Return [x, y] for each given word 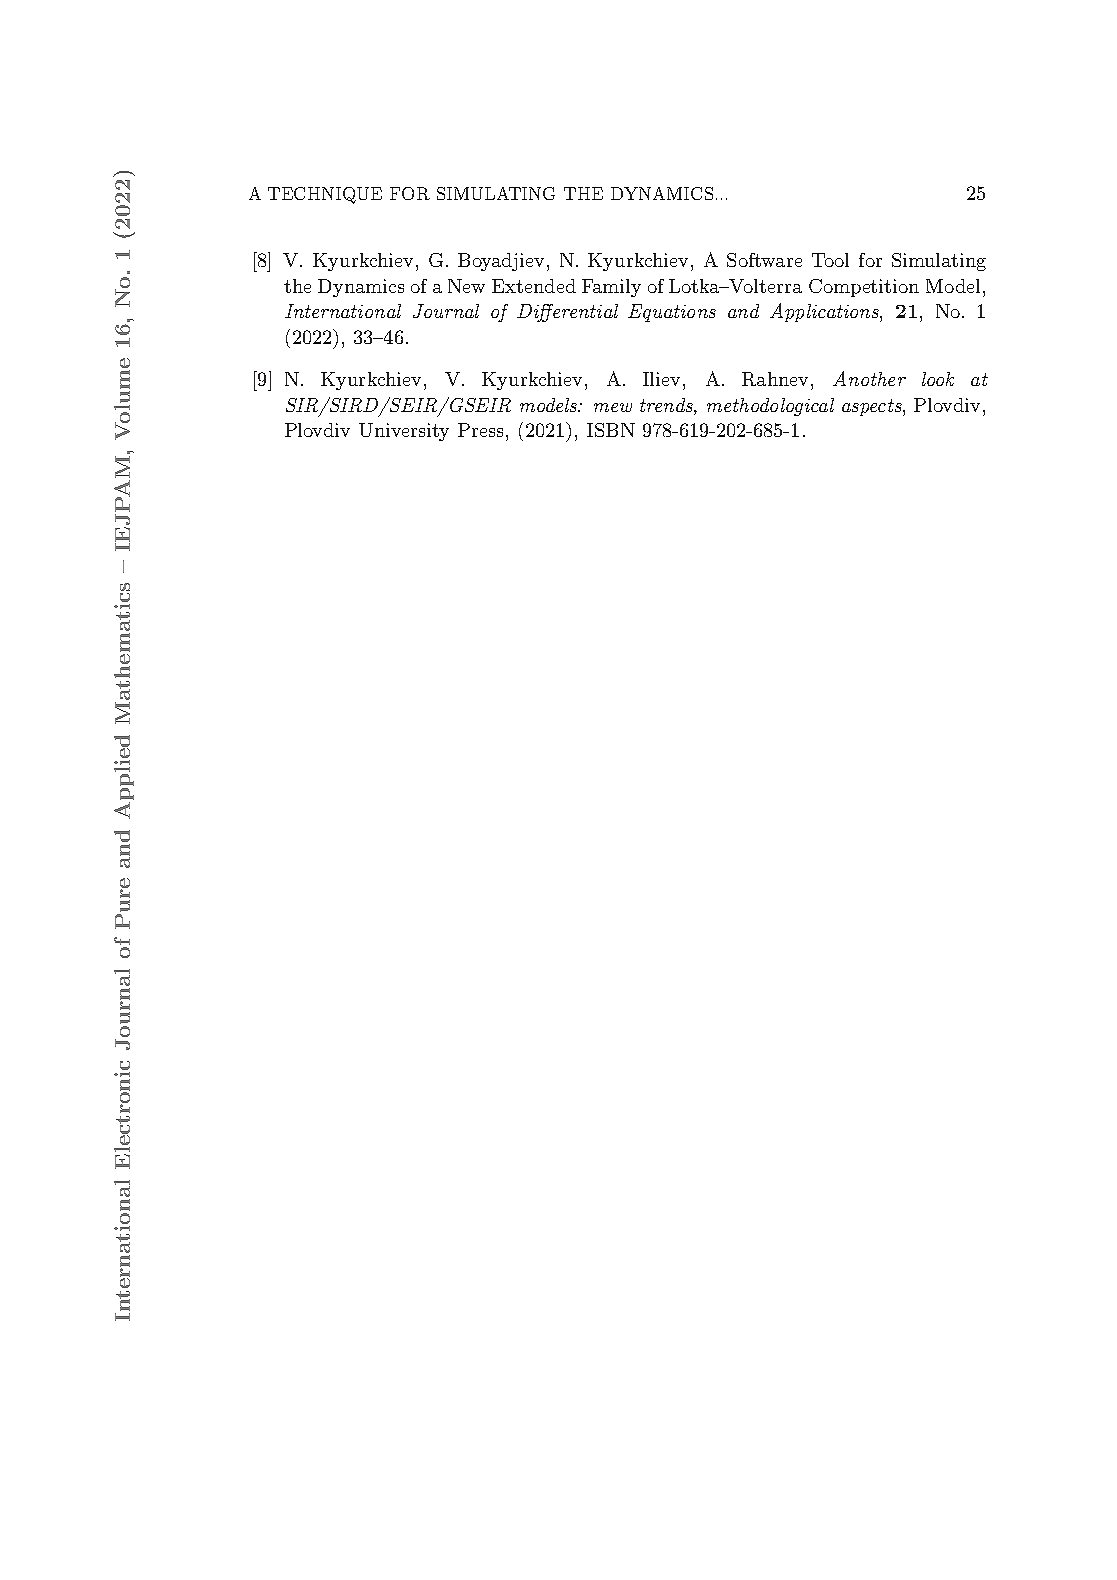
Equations [672, 313]
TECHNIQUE [325, 195]
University [404, 432]
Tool [830, 260]
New [466, 286]
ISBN [611, 430]
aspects [873, 407]
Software [764, 260]
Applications [825, 312]
